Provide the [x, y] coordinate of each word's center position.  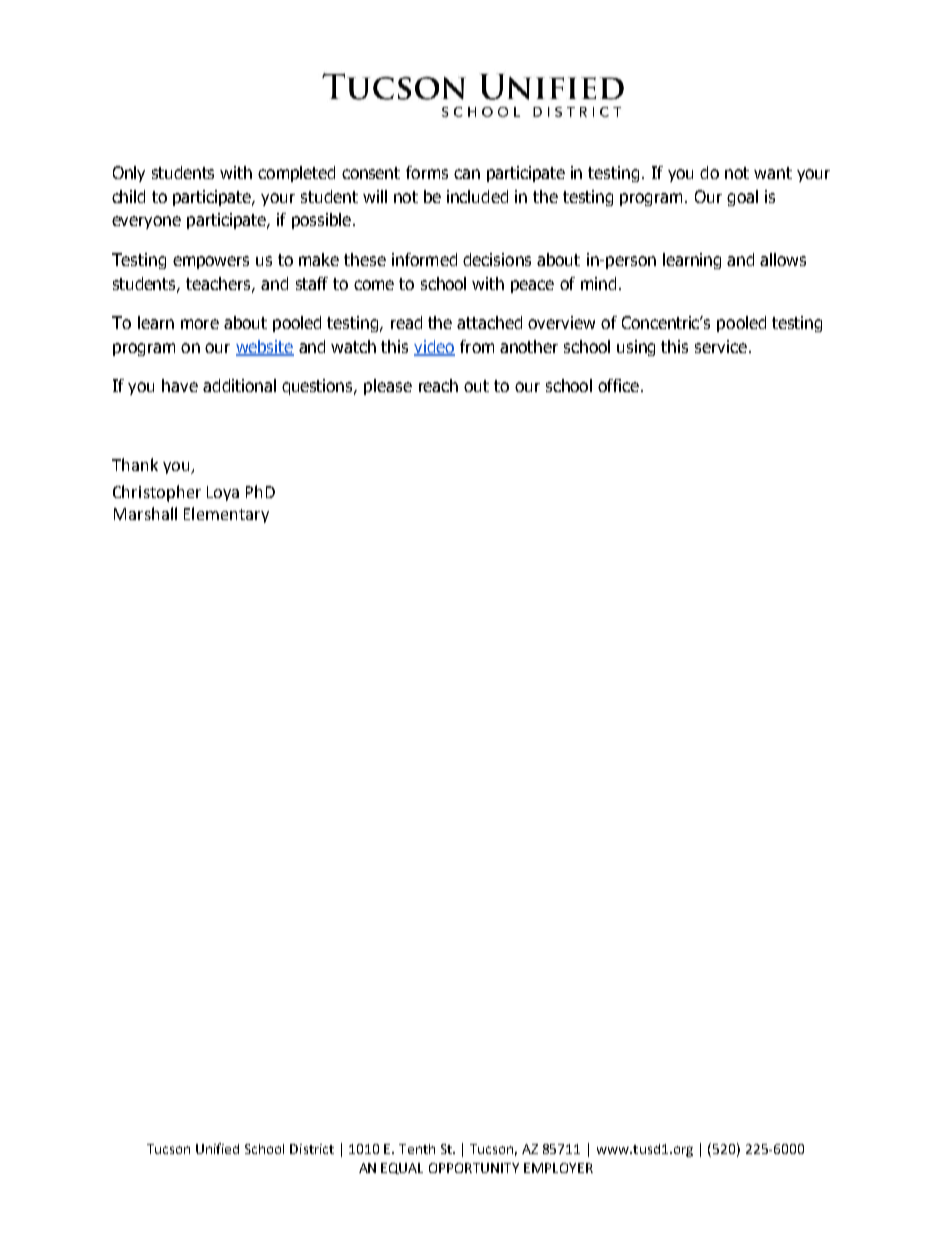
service [721, 346]
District [312, 1149]
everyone [146, 222]
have [180, 385]
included [477, 196]
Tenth [417, 1149]
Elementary [226, 515]
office [618, 385]
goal [742, 198]
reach [438, 385]
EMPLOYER [558, 1168]
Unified [217, 1148]
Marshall [145, 513]
